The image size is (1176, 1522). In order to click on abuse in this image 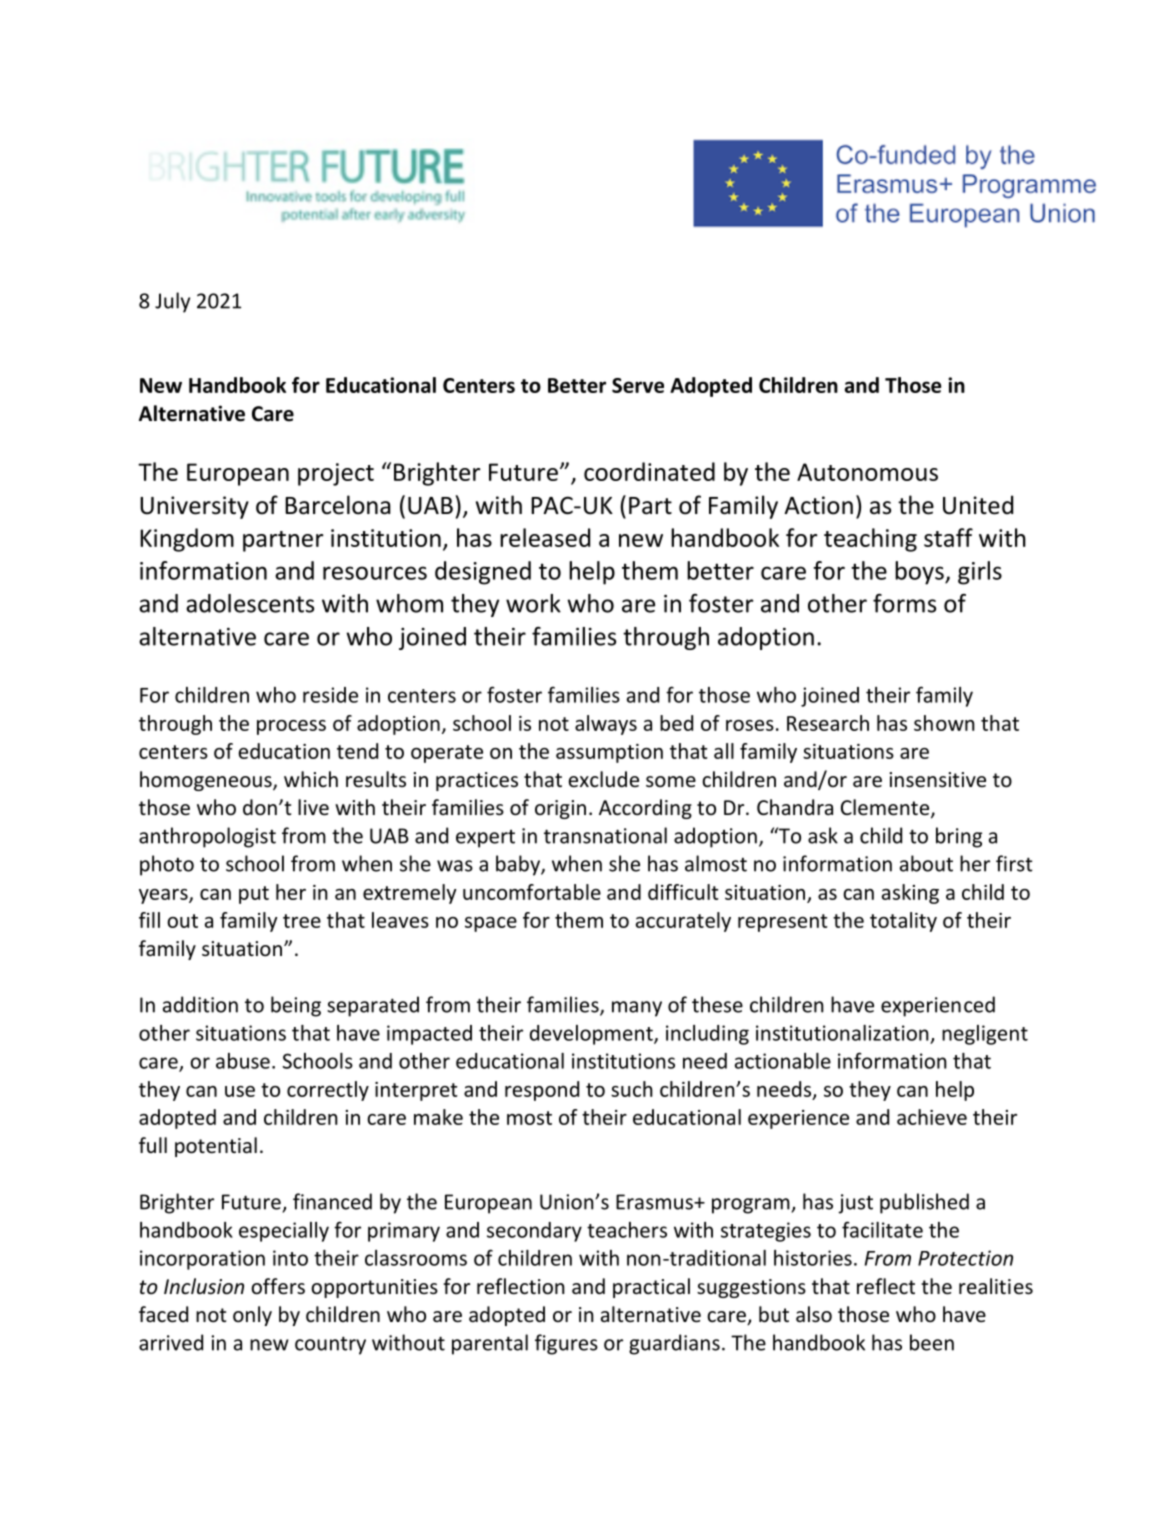, I will do `click(243, 1061)`.
